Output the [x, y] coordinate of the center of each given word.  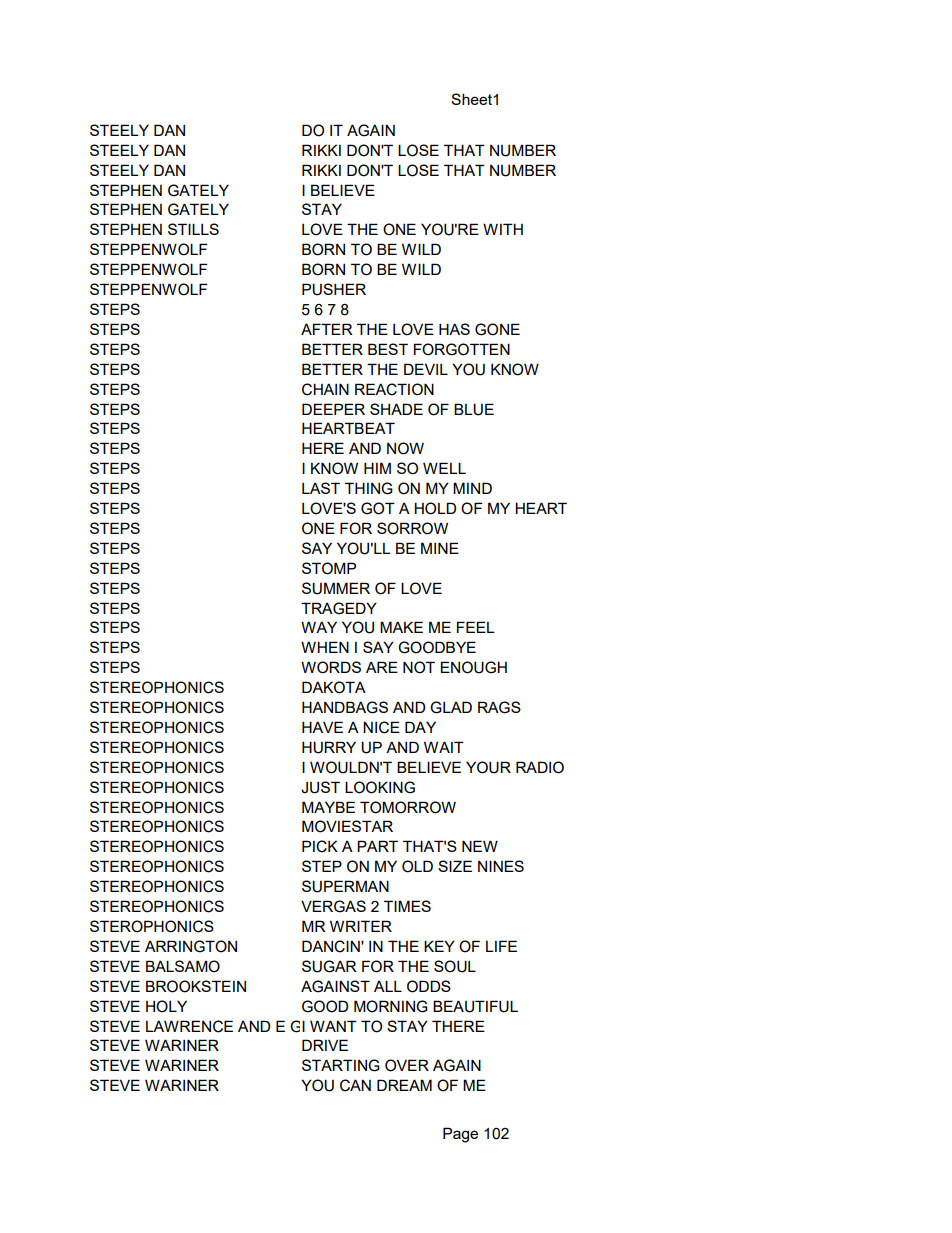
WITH [503, 229]
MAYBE [328, 807]
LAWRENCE [189, 1026]
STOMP [329, 568]
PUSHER [334, 289]
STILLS [193, 229]
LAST [321, 488]
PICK [320, 846]
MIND [472, 488]
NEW [480, 846]
